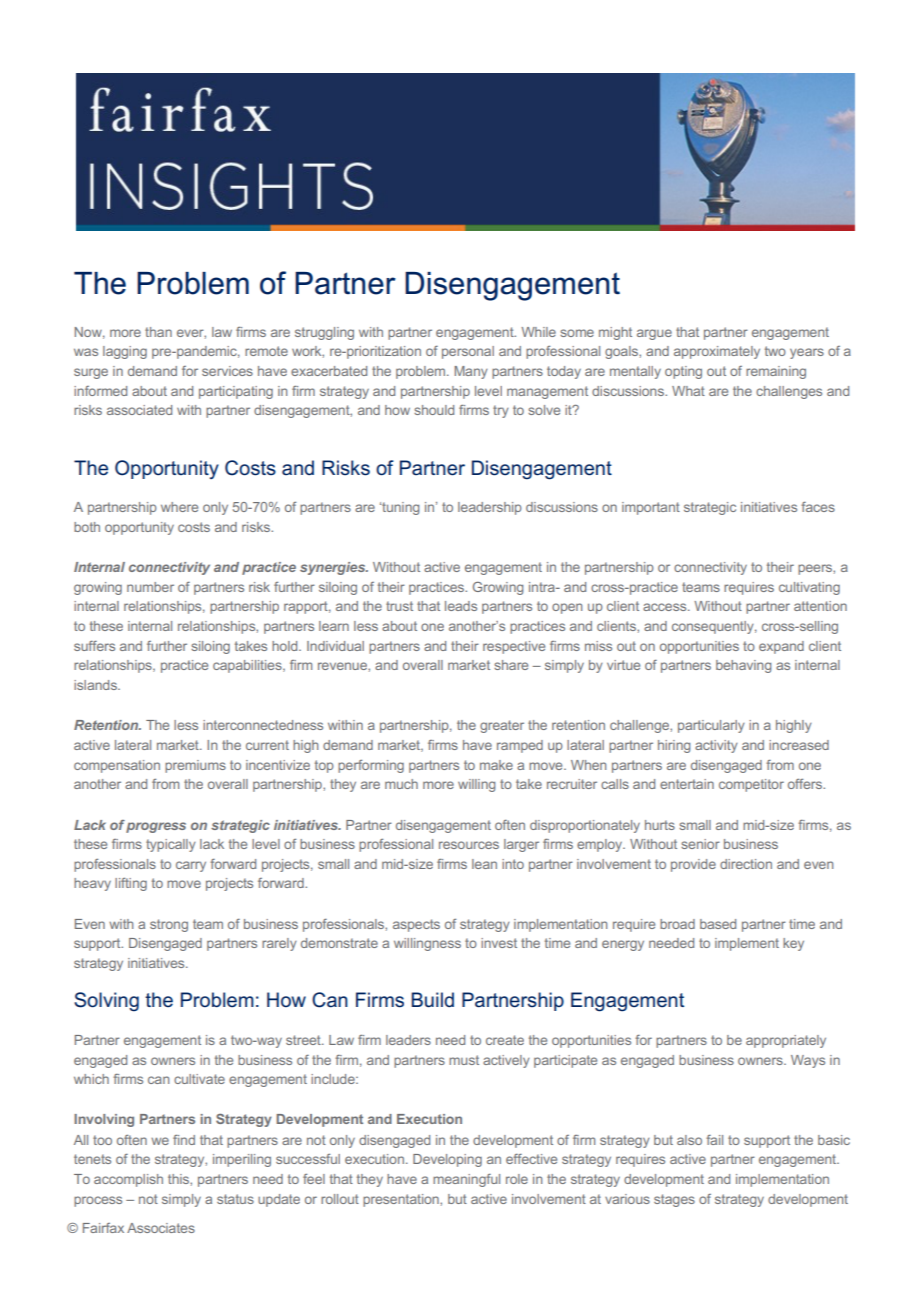  Describe the element at coordinates (751, 785) in the page. I see `competitor` at that location.
